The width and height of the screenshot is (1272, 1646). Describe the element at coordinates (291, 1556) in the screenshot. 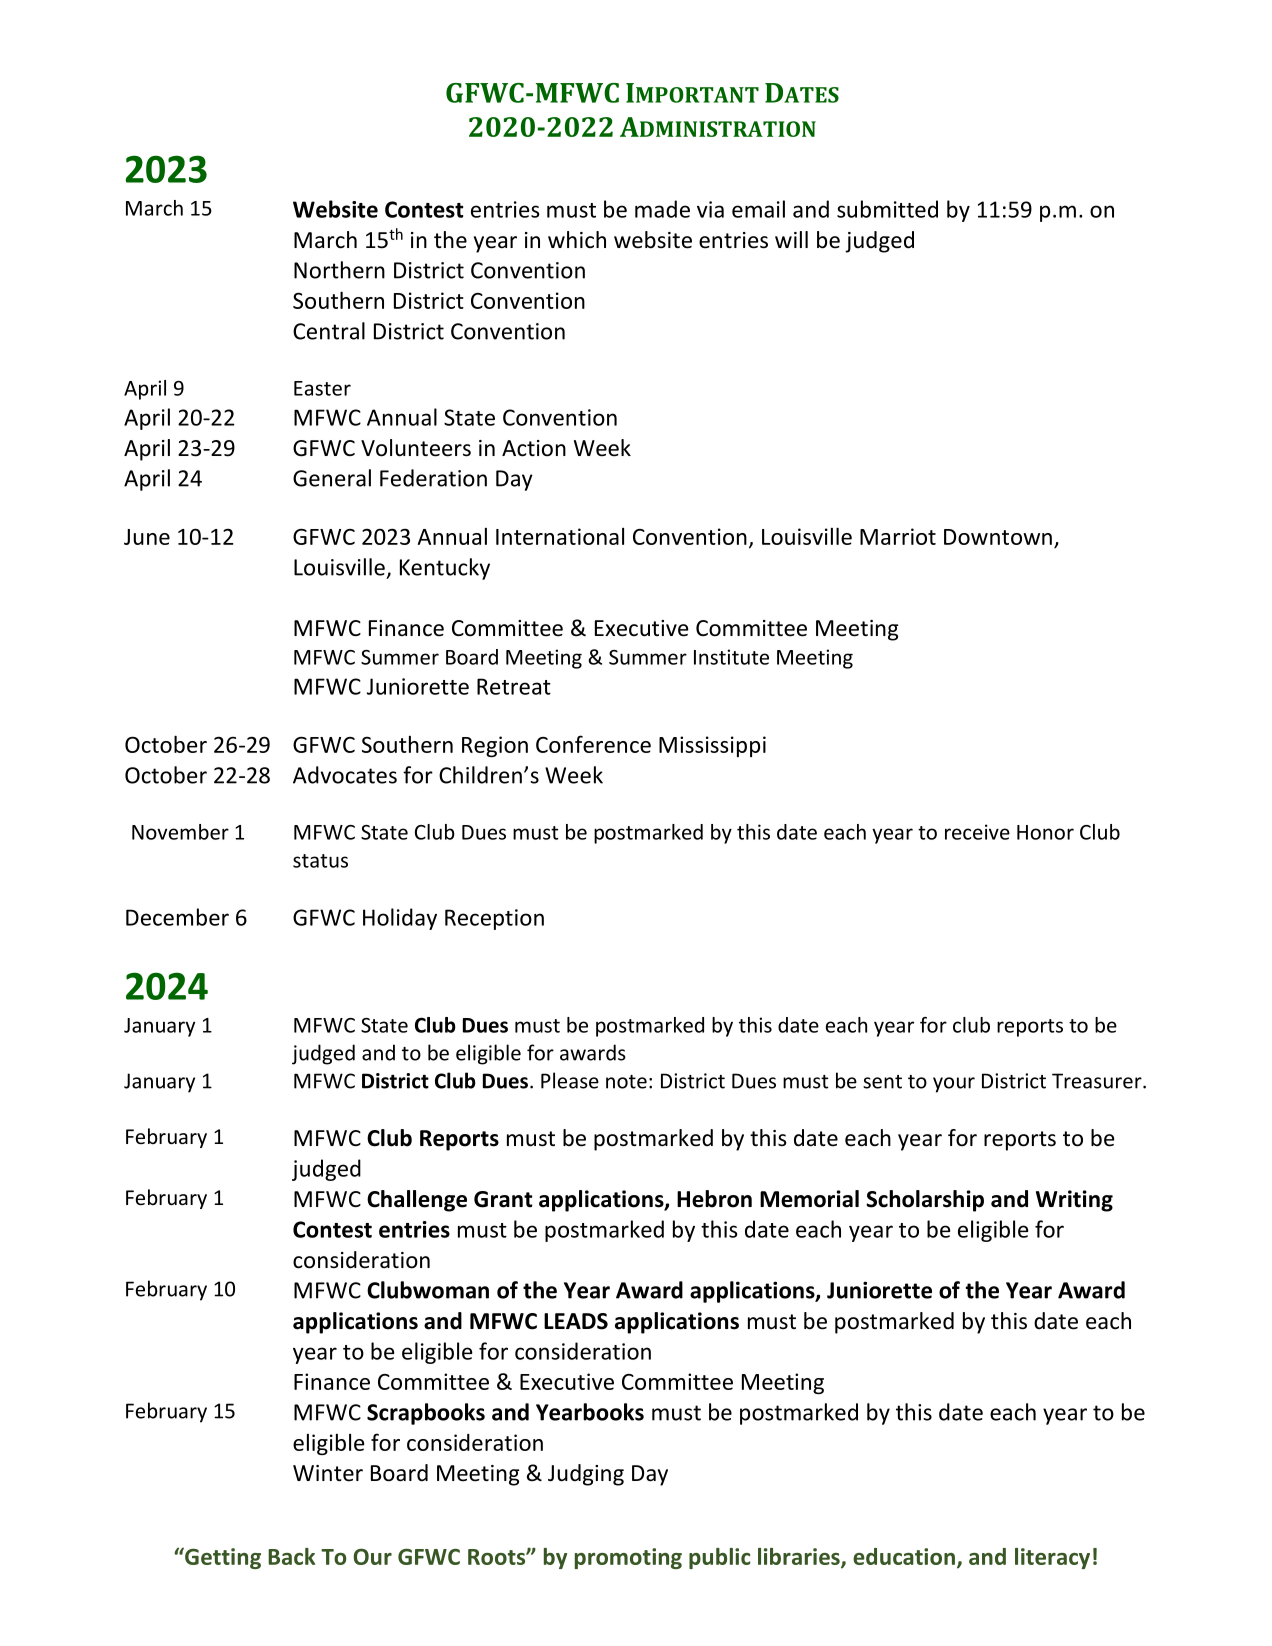

I see `Back` at that location.
